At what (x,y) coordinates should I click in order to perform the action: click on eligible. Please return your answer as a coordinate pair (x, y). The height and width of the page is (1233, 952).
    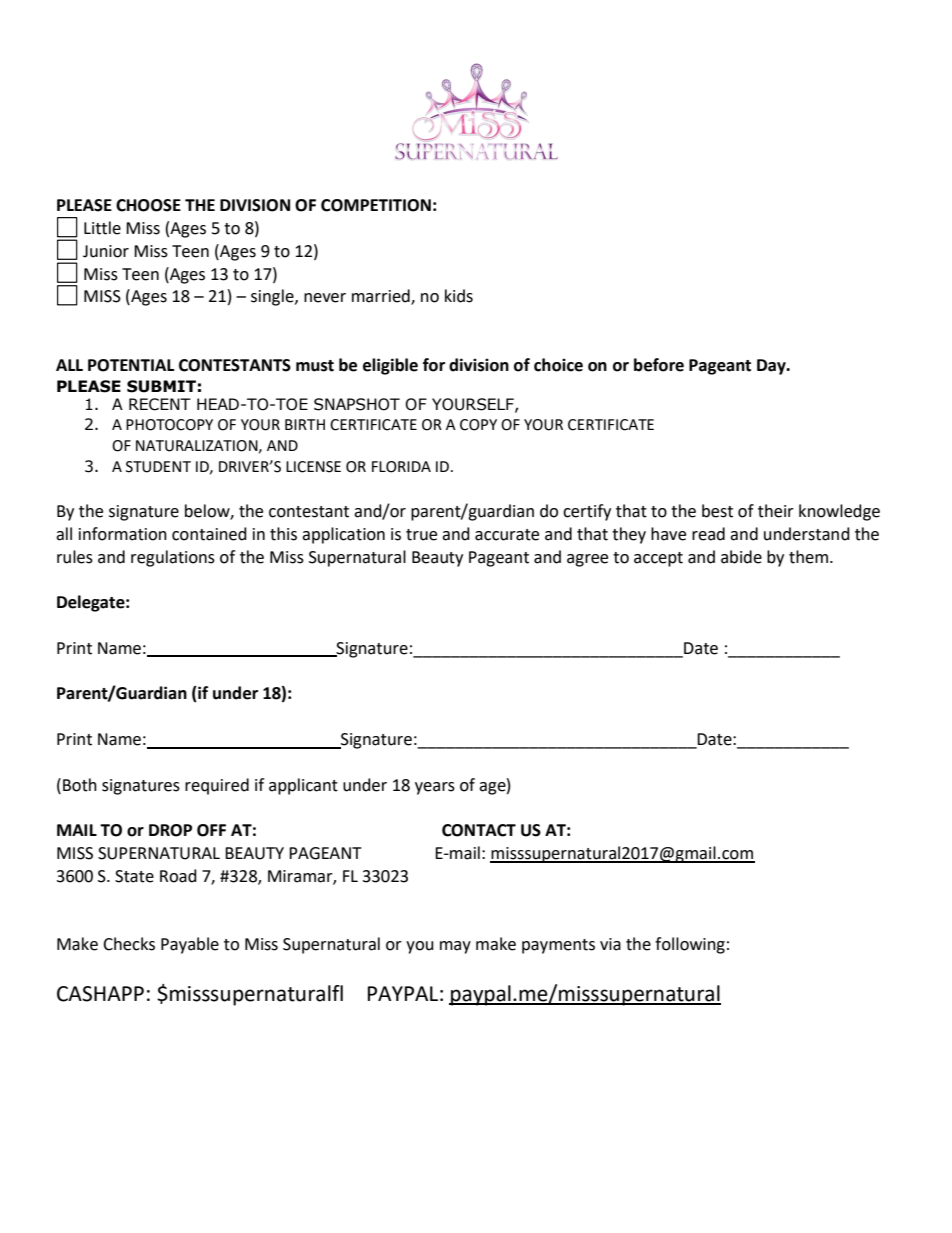
    Looking at the image, I should click on (390, 366).
